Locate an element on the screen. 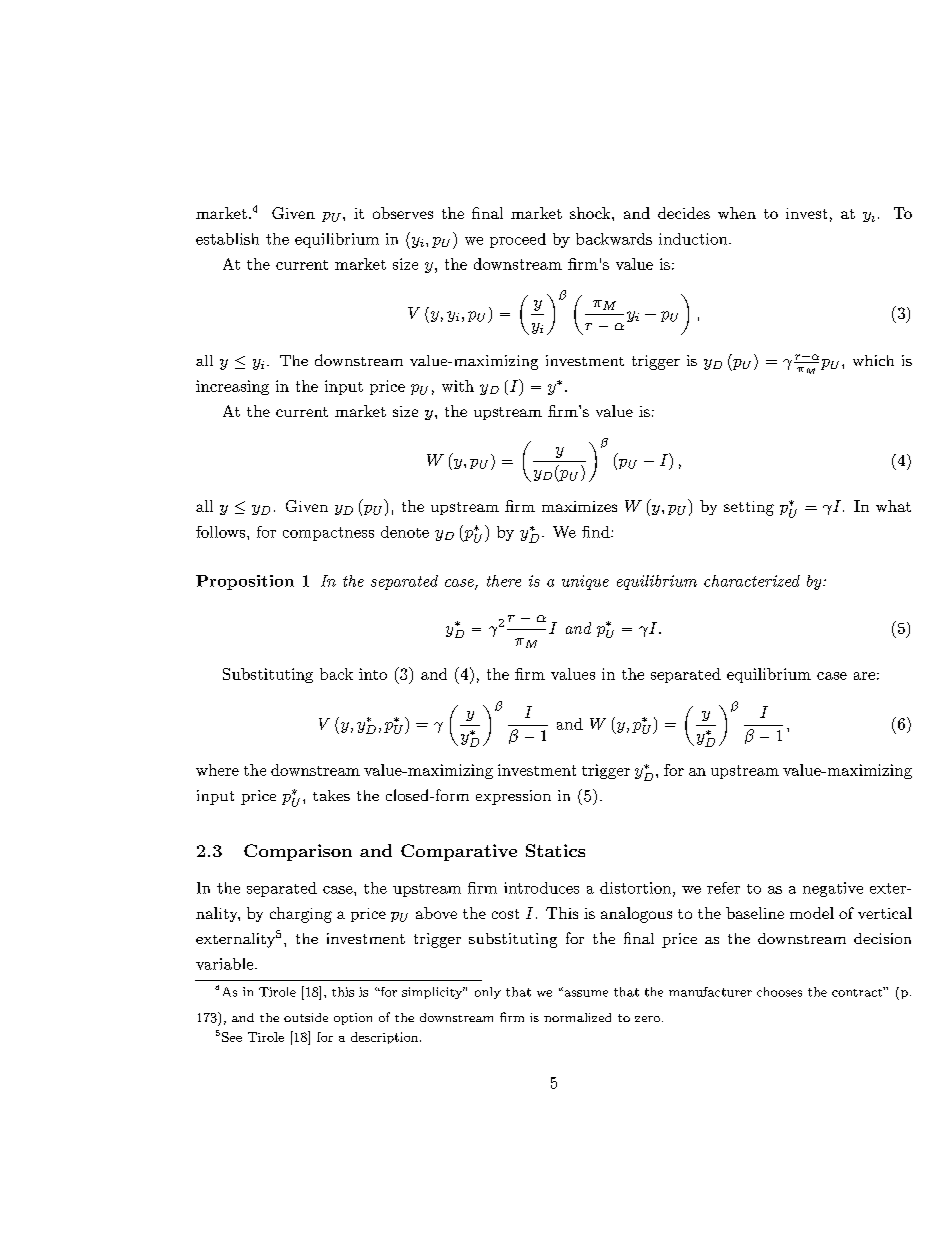 The image size is (952, 1233). establish is located at coordinates (227, 239).
